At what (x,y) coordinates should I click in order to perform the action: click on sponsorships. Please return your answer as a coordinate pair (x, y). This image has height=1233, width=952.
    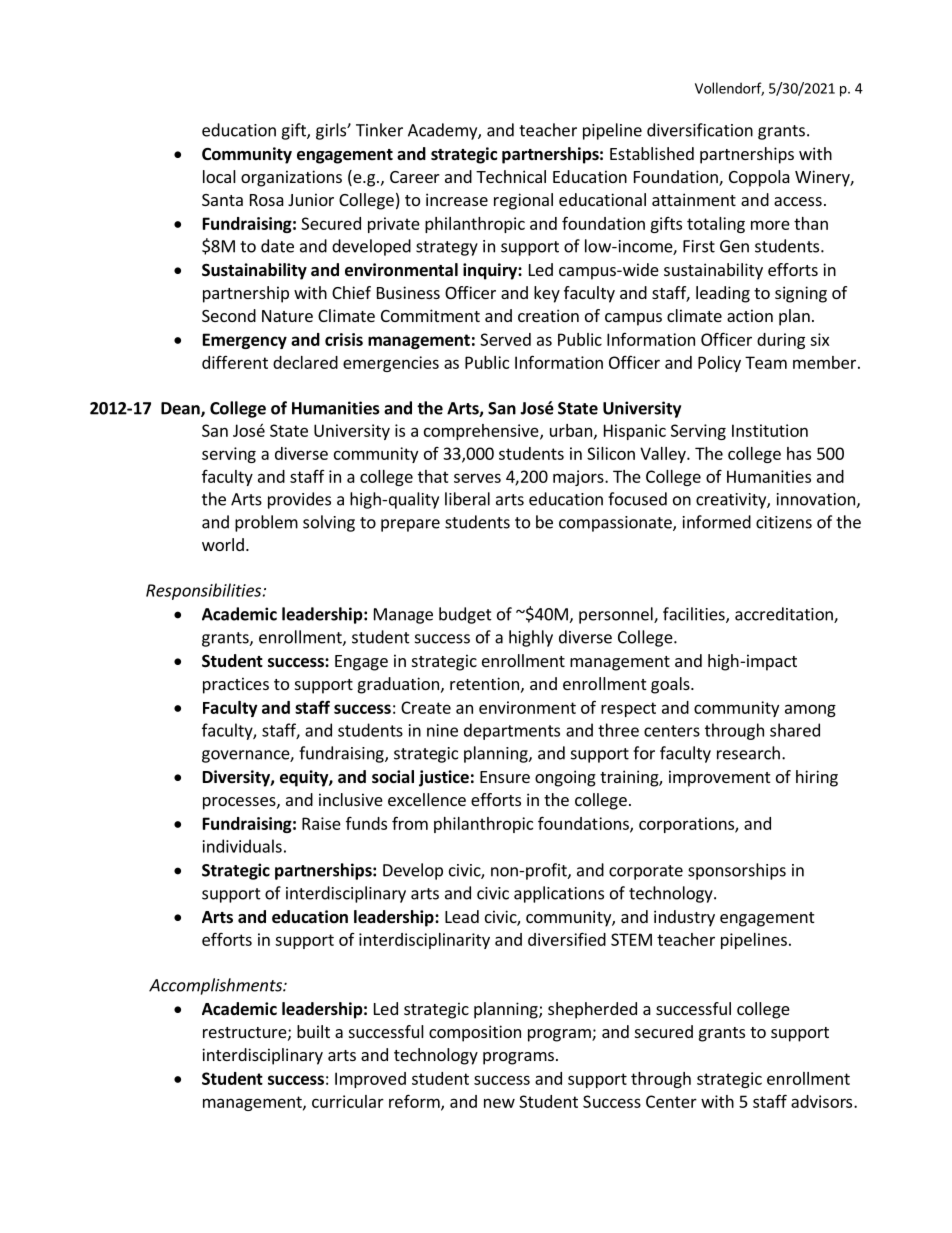
    Looking at the image, I should click on (737, 871).
